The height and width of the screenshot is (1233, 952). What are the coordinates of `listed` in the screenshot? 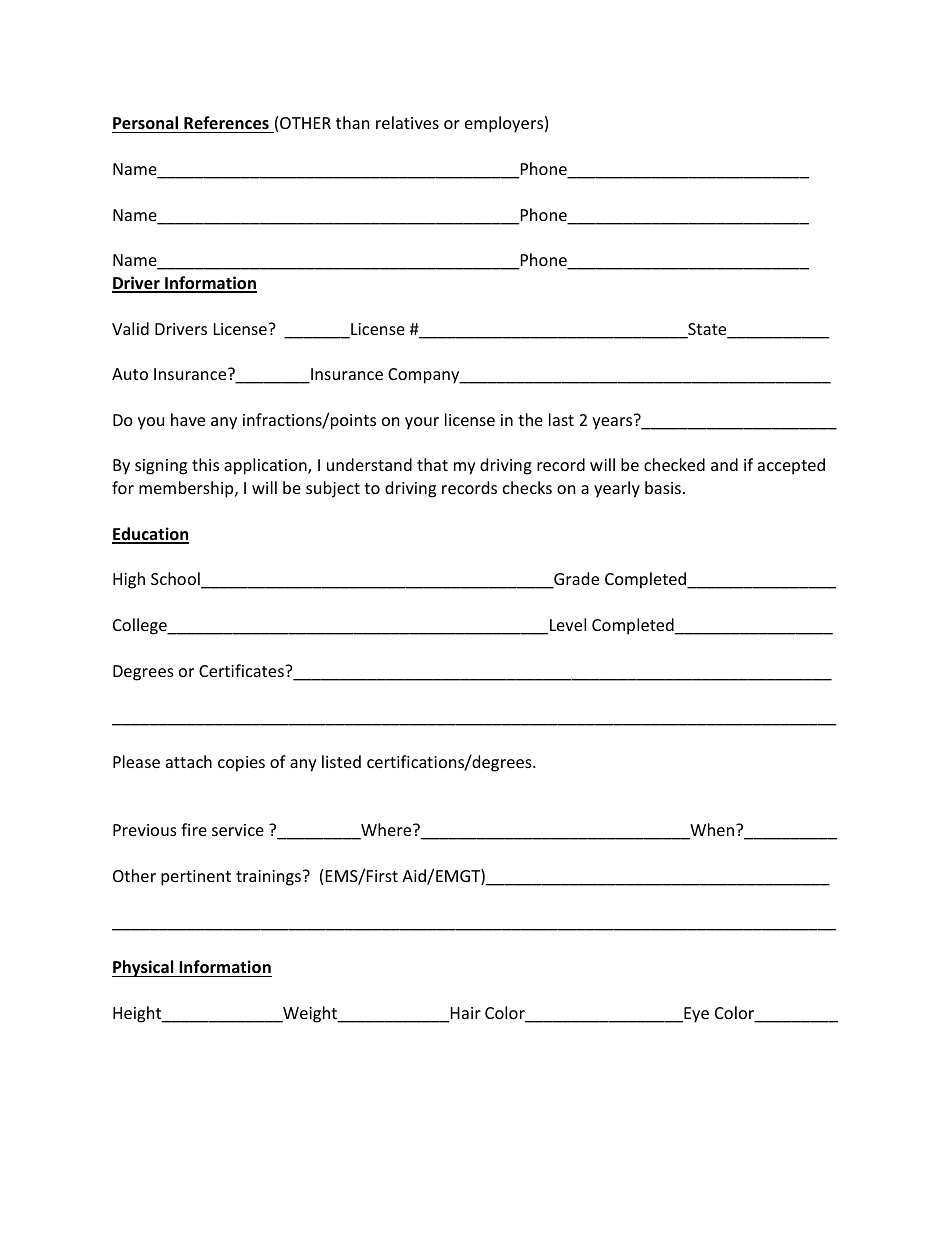 It's located at (341, 761).
